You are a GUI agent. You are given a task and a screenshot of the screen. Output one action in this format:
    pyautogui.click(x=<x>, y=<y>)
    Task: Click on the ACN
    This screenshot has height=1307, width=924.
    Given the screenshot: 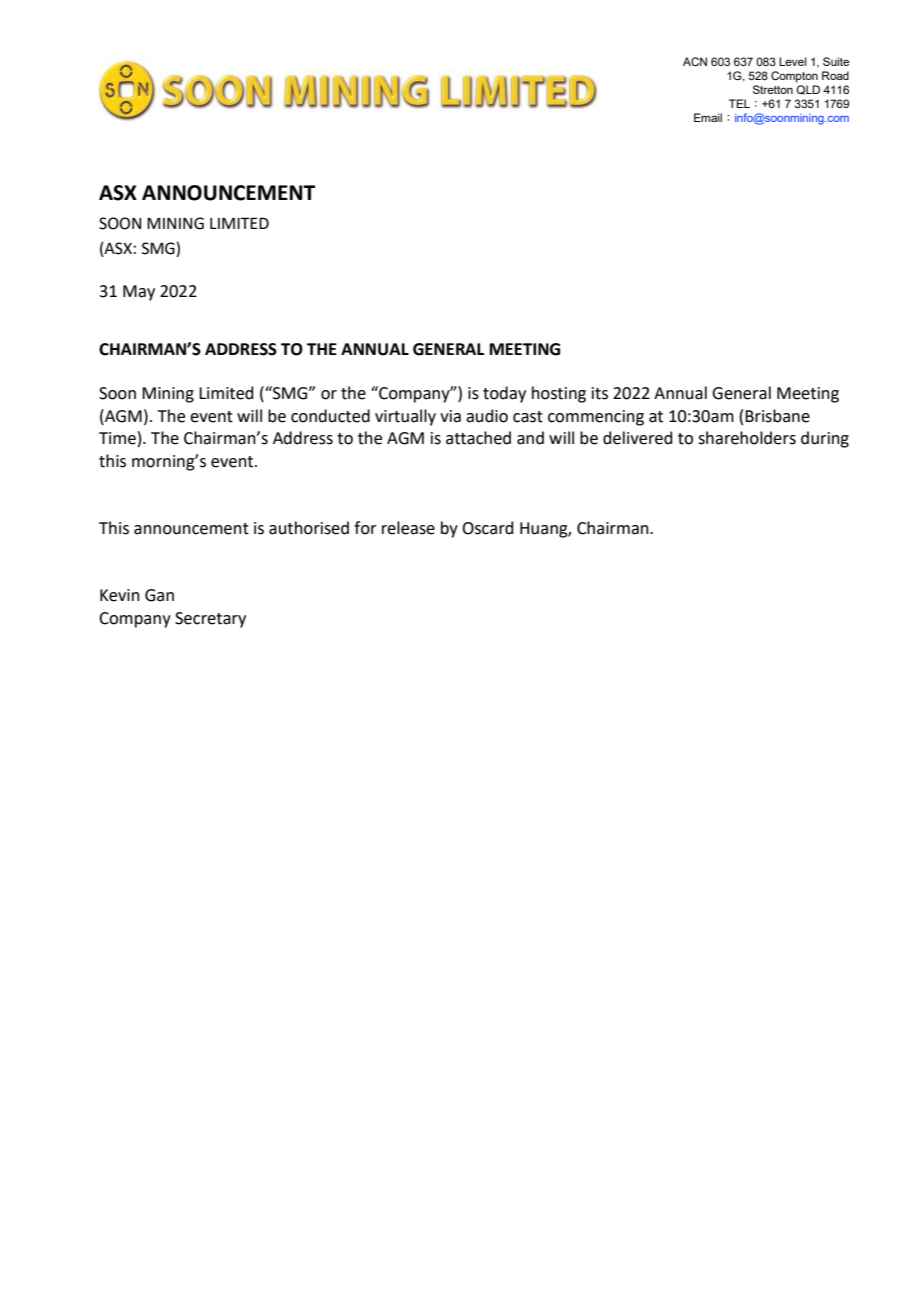 What is the action you would take?
    pyautogui.click(x=695, y=61)
